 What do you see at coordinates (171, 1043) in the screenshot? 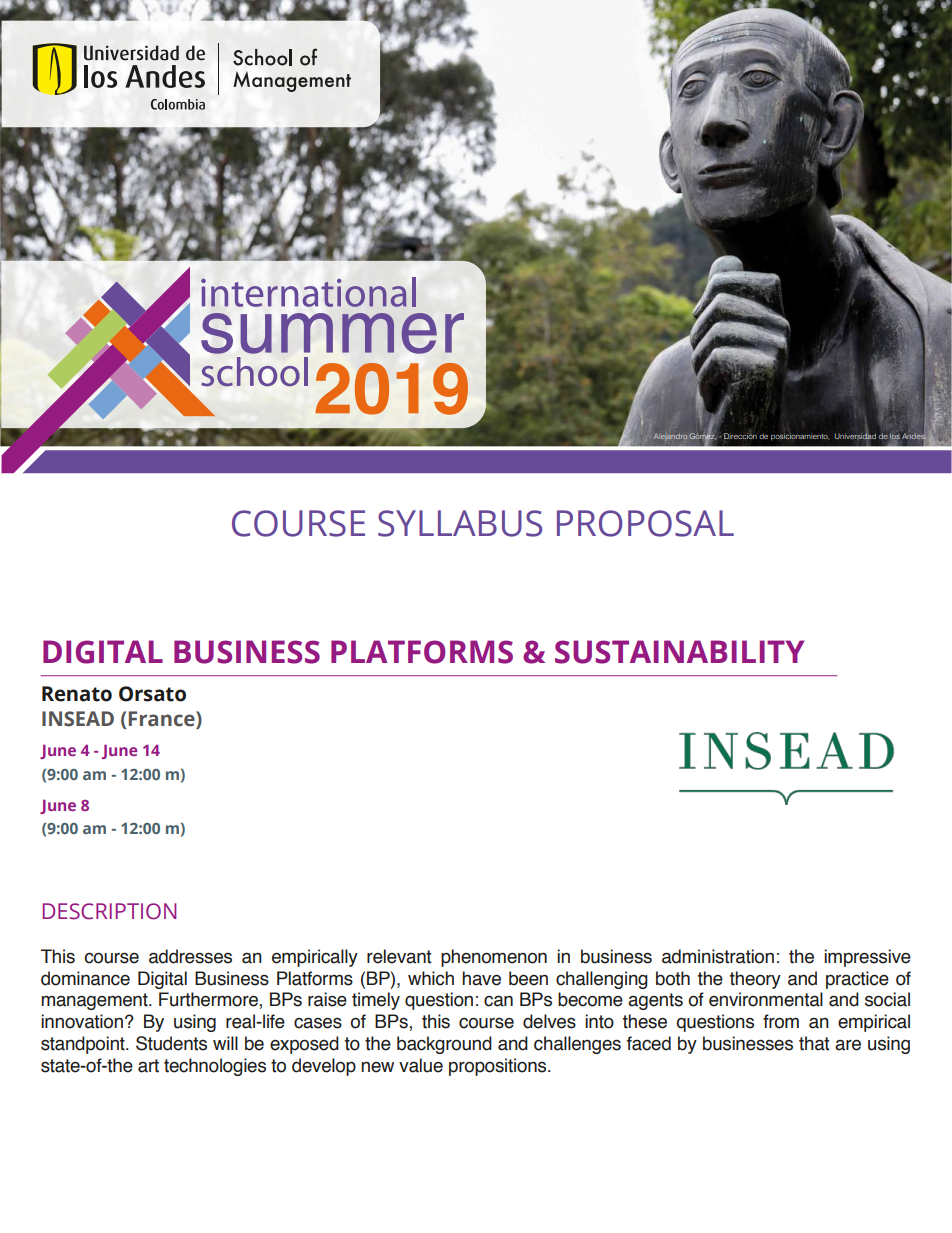
I see `Students` at bounding box center [171, 1043].
